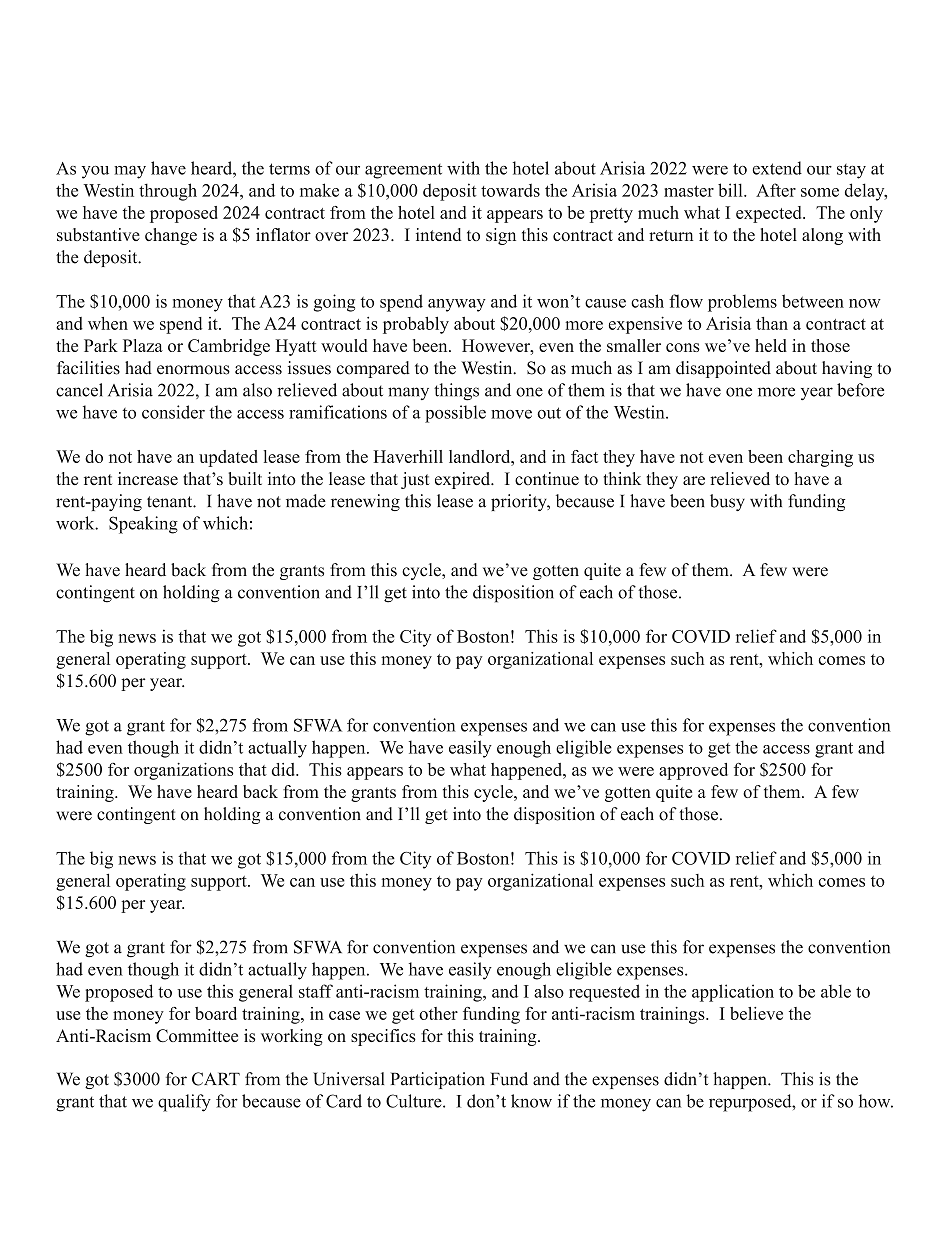 This screenshot has width=952, height=1233. What do you see at coordinates (438, 1080) in the screenshot?
I see `Participation` at bounding box center [438, 1080].
